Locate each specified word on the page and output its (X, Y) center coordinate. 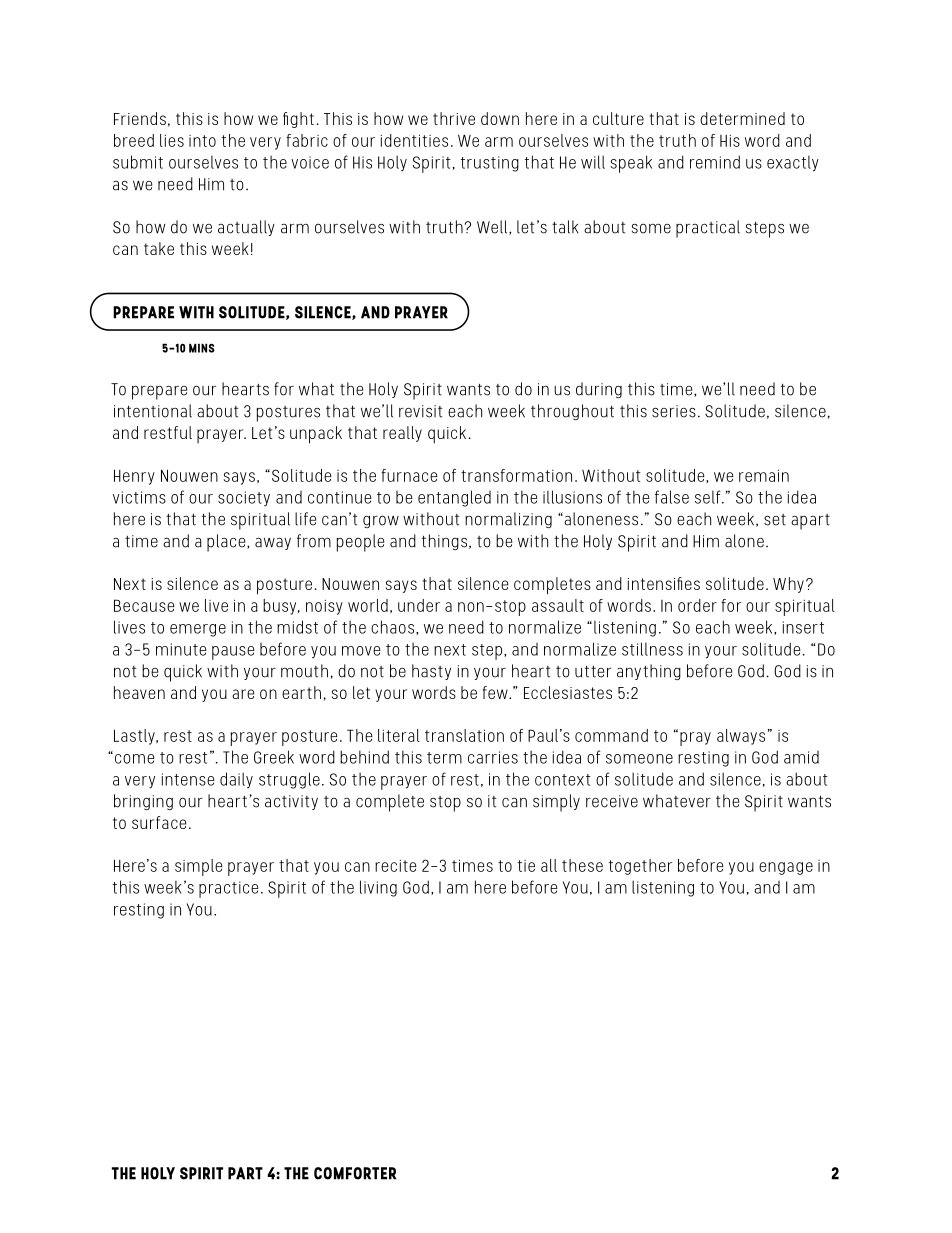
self (709, 497)
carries (493, 757)
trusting (490, 164)
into (202, 141)
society (244, 499)
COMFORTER (355, 1173)
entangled (454, 498)
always (741, 737)
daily (236, 780)
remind (715, 162)
